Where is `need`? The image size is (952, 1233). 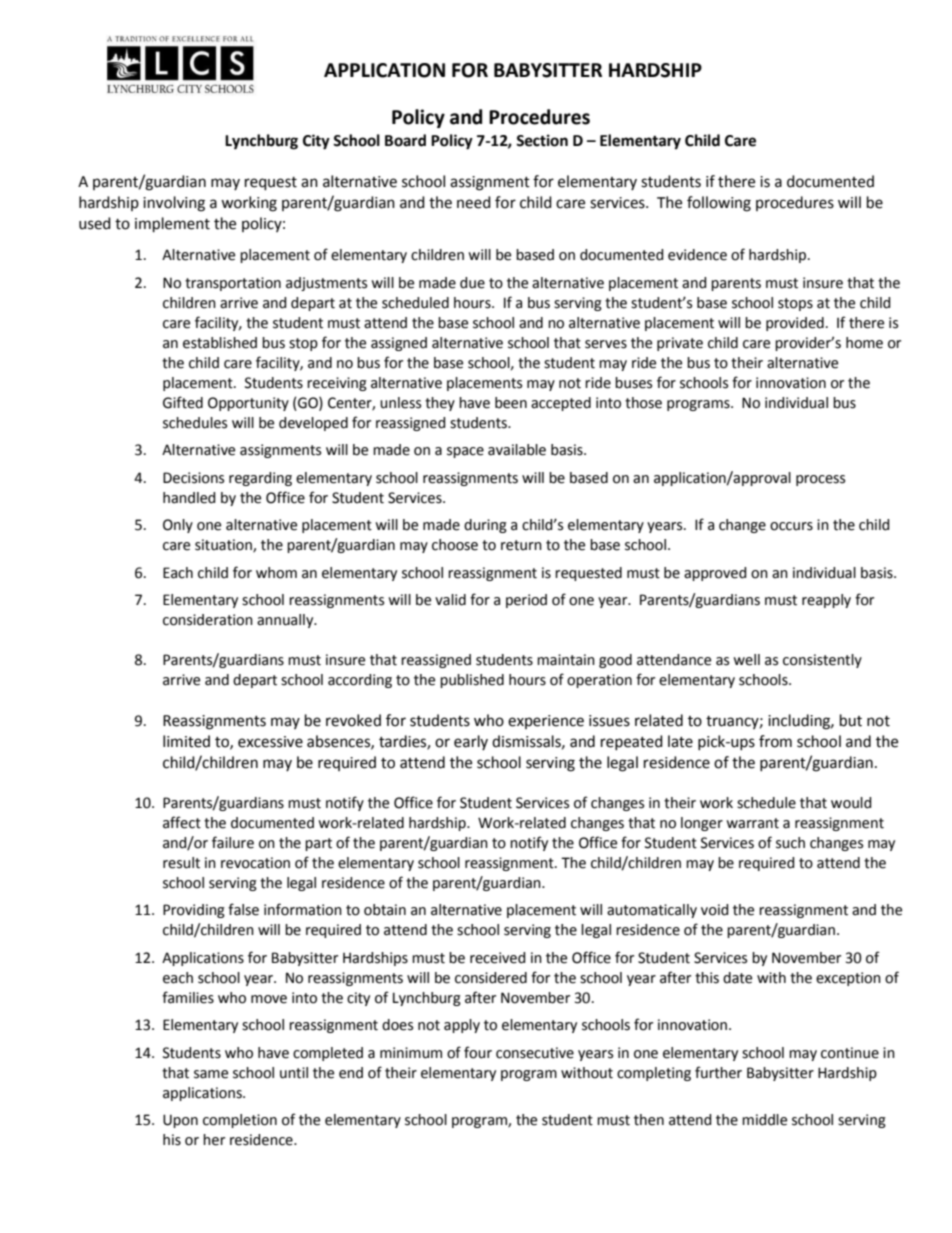
need is located at coordinates (474, 202).
